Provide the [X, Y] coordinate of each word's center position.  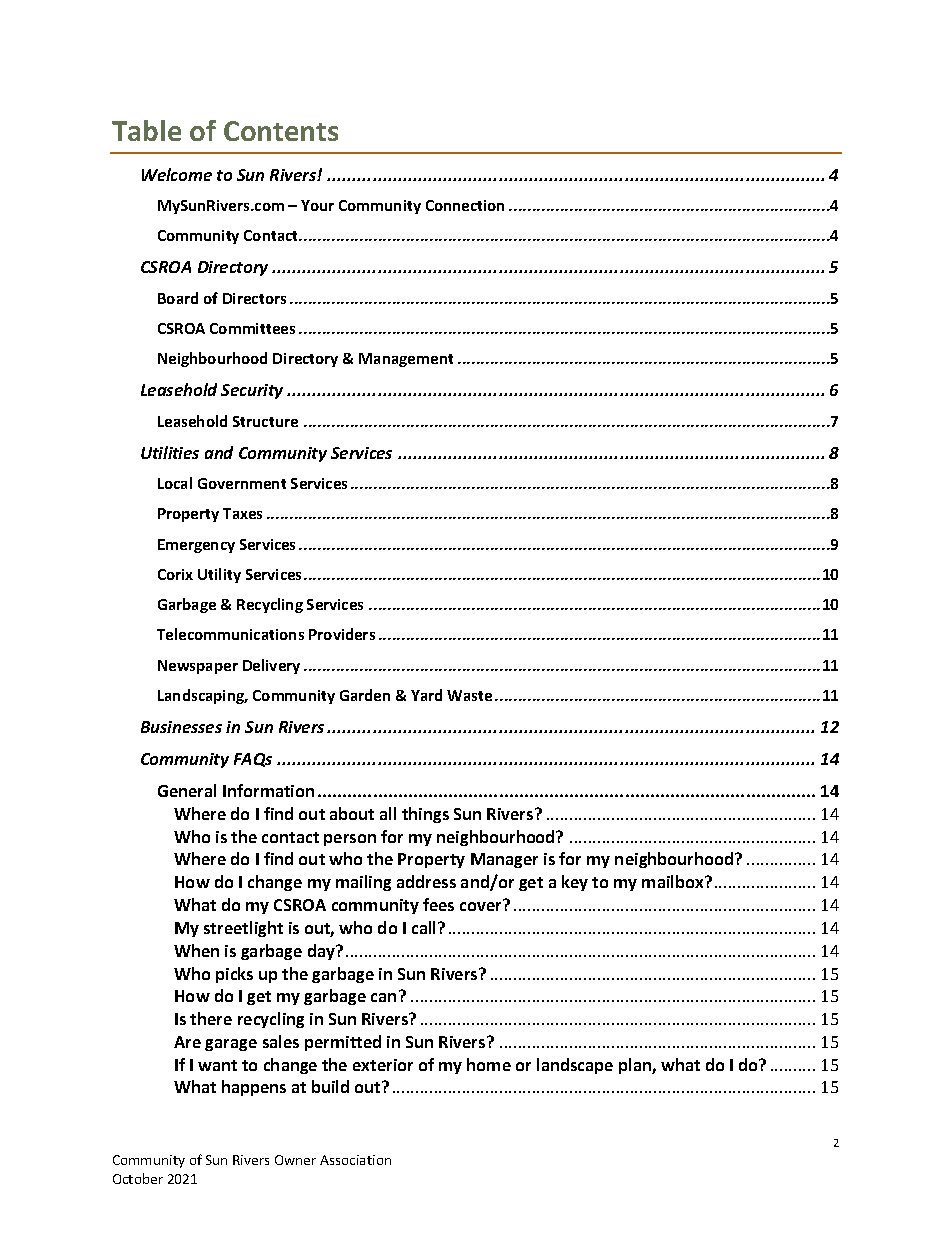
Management [406, 360]
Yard [426, 695]
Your [317, 205]
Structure [265, 421]
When [196, 950]
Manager [504, 860]
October [138, 1178]
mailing [363, 883]
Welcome [177, 174]
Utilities [170, 452]
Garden [365, 695]
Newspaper [198, 667]
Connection [465, 205]
